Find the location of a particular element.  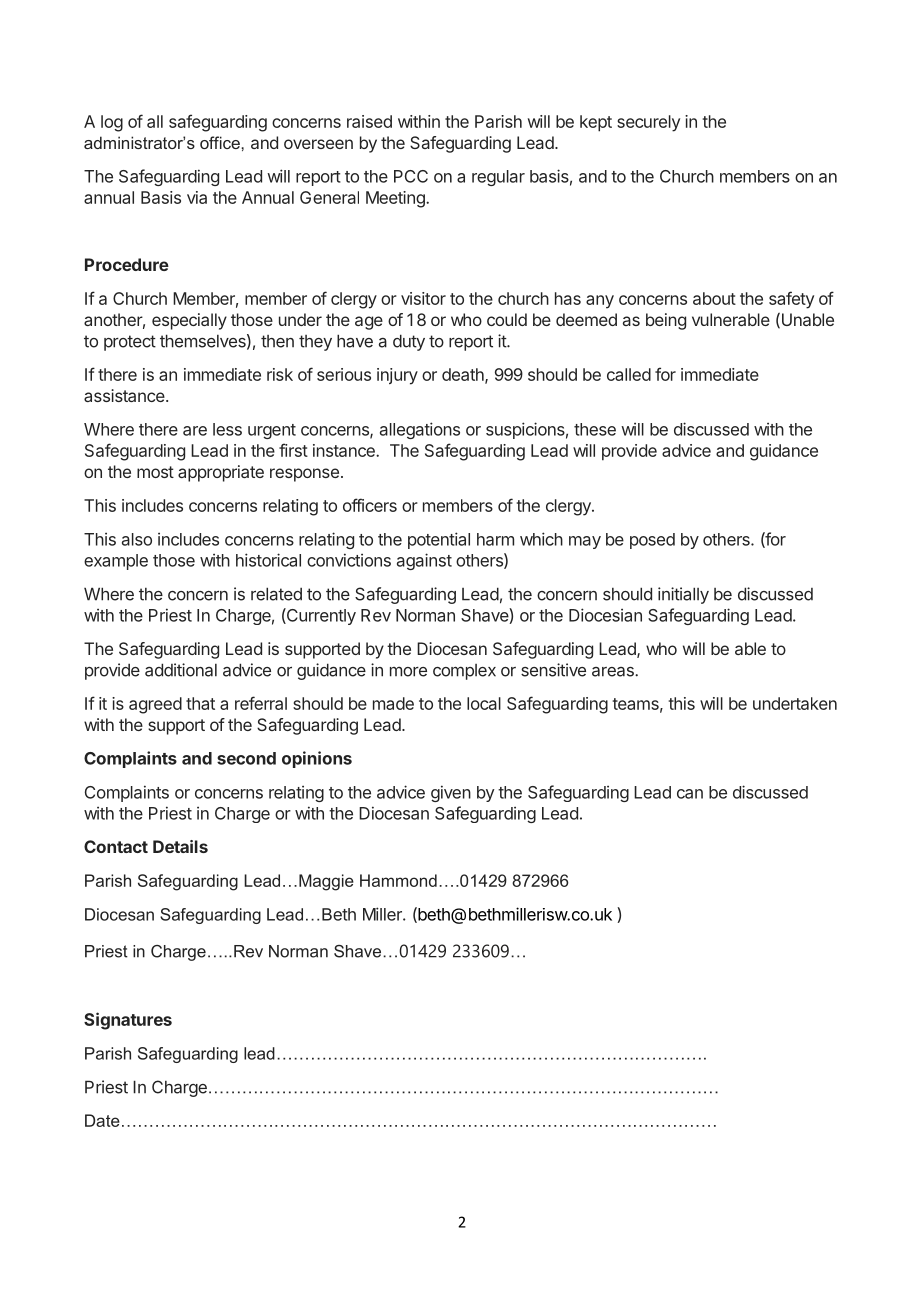

PCC is located at coordinates (411, 176).
